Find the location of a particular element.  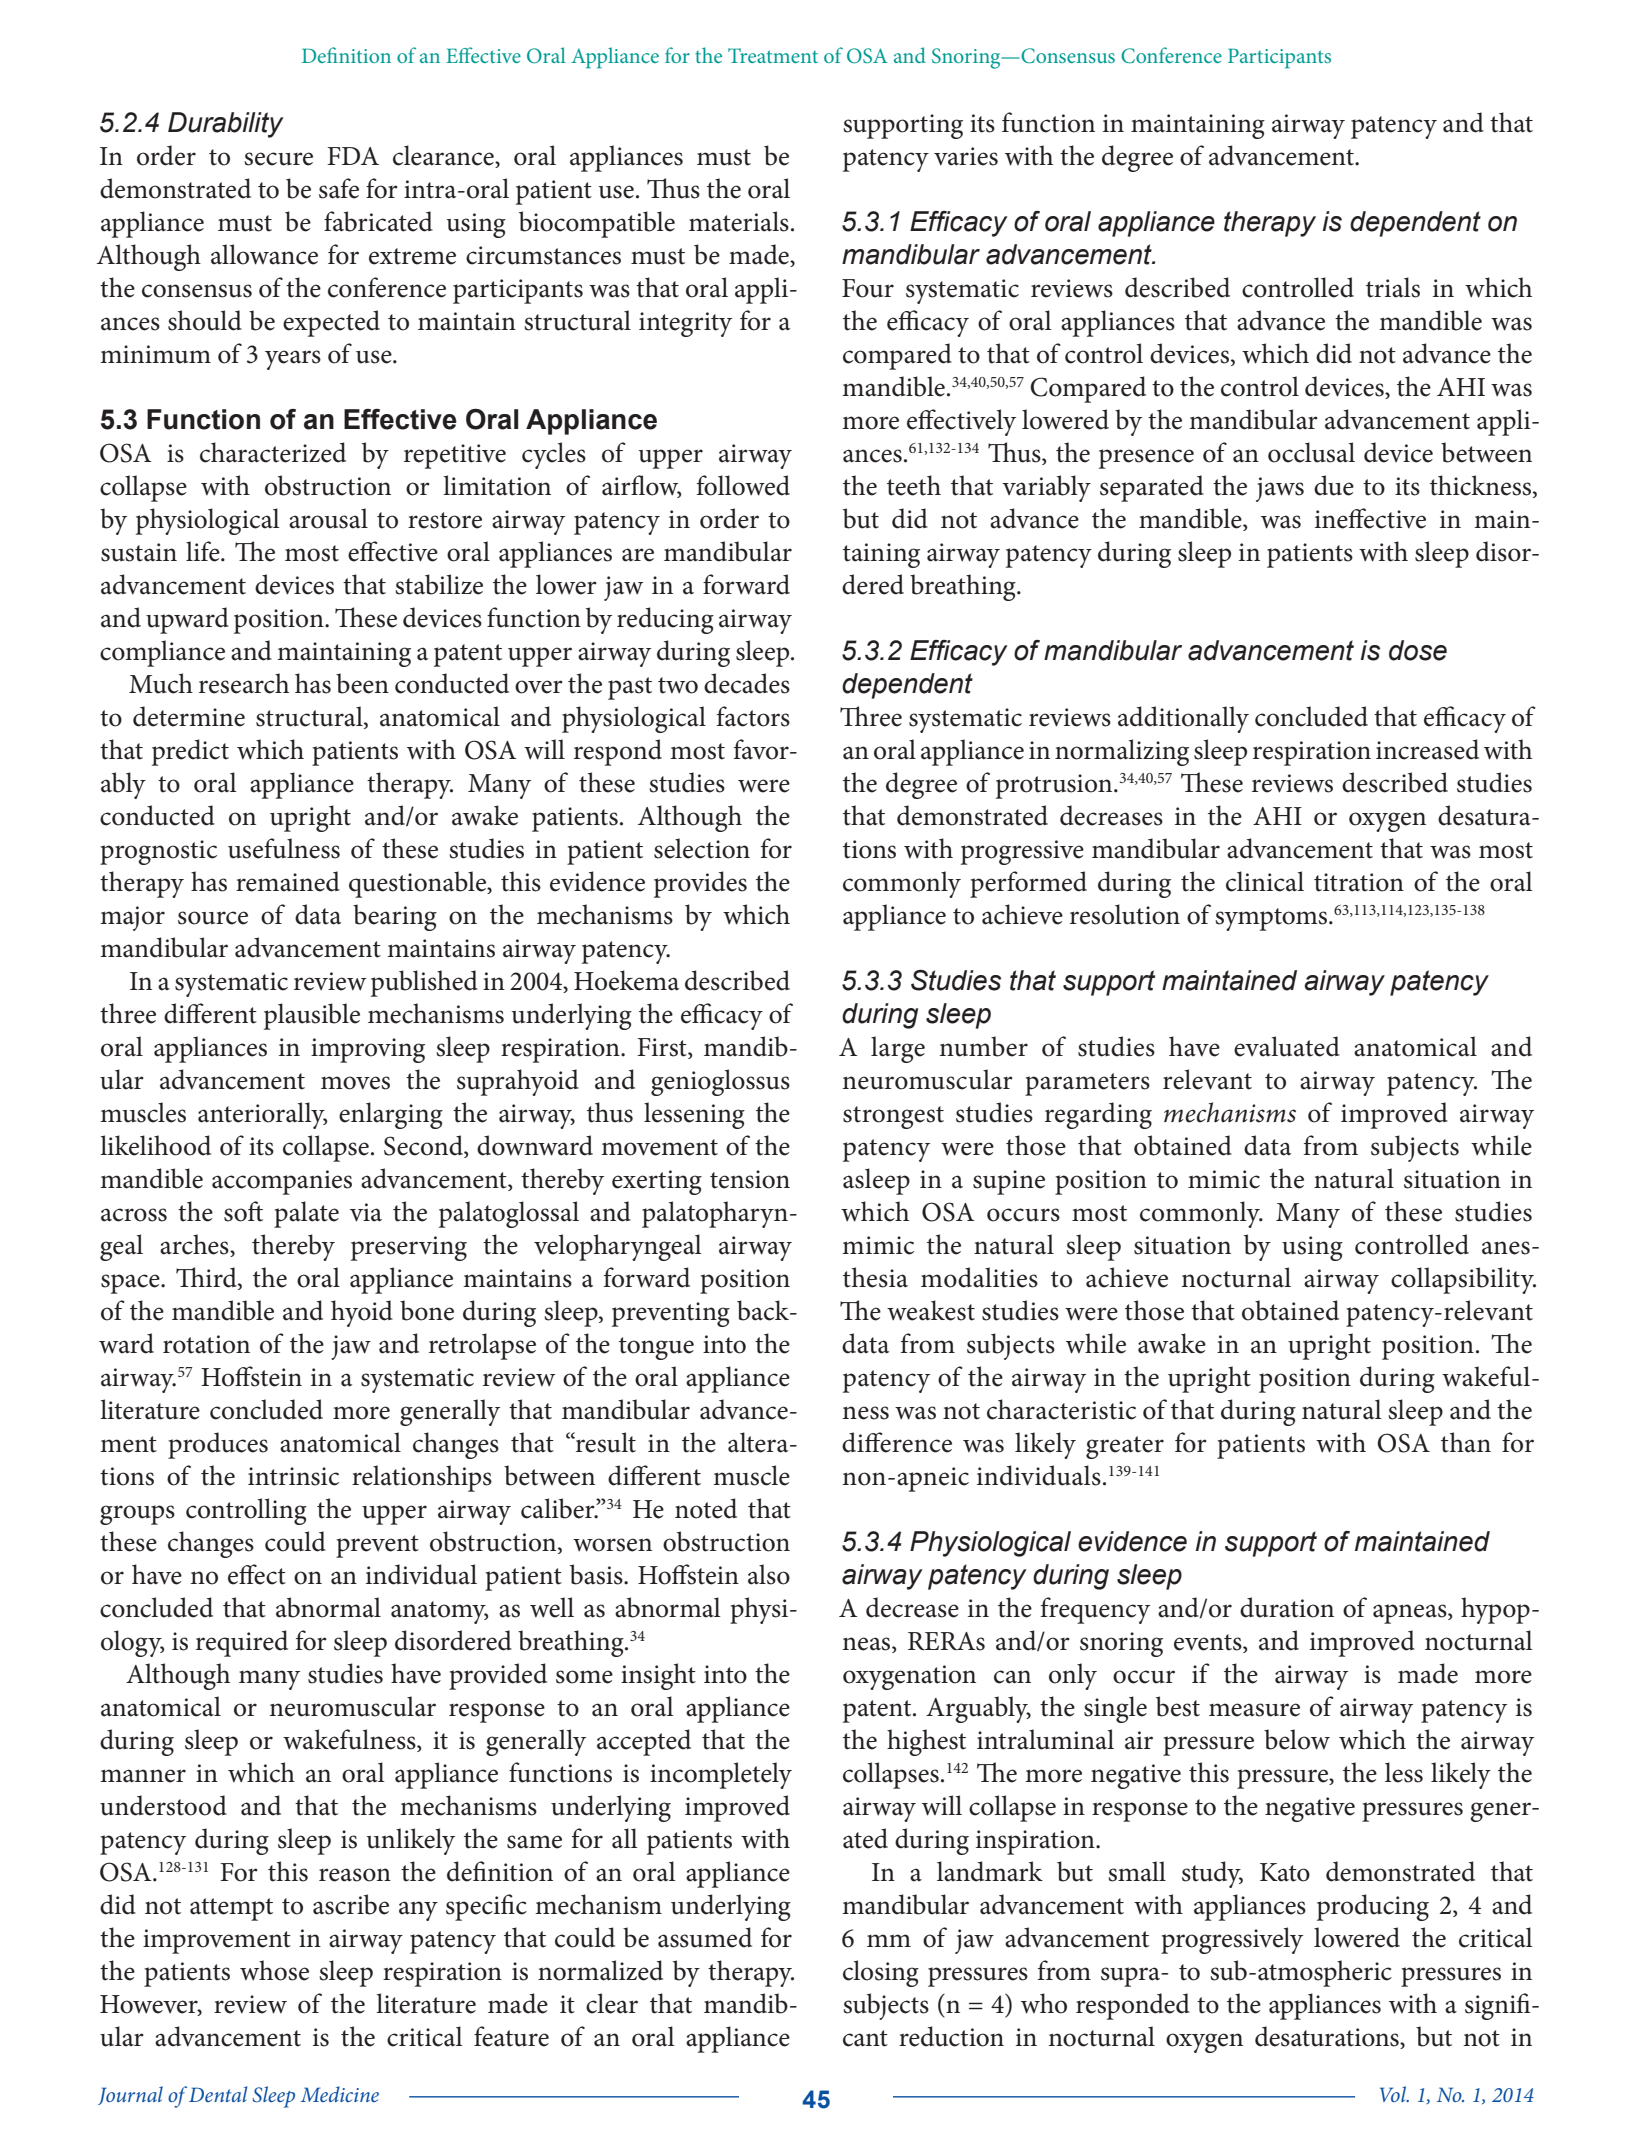

strongest is located at coordinates (893, 1117).
